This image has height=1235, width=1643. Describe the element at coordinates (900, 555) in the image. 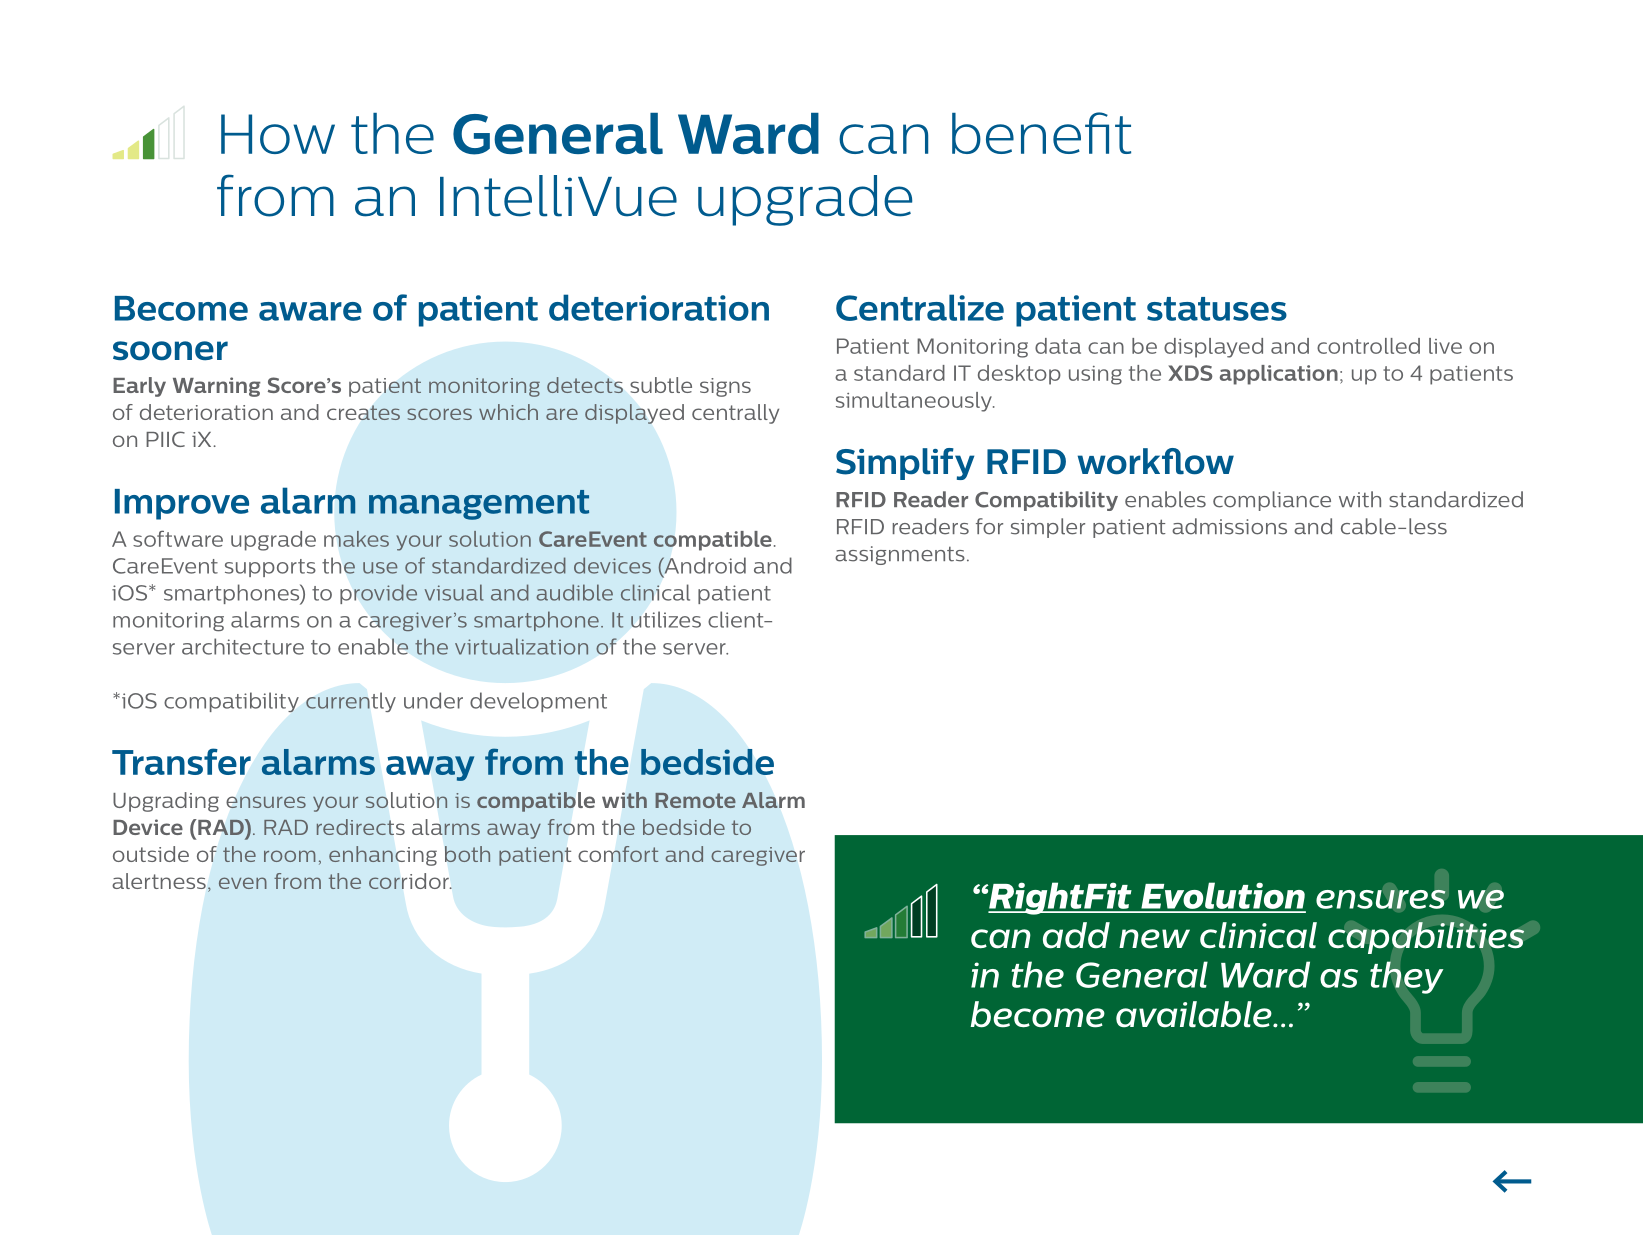

I see `assignments` at that location.
